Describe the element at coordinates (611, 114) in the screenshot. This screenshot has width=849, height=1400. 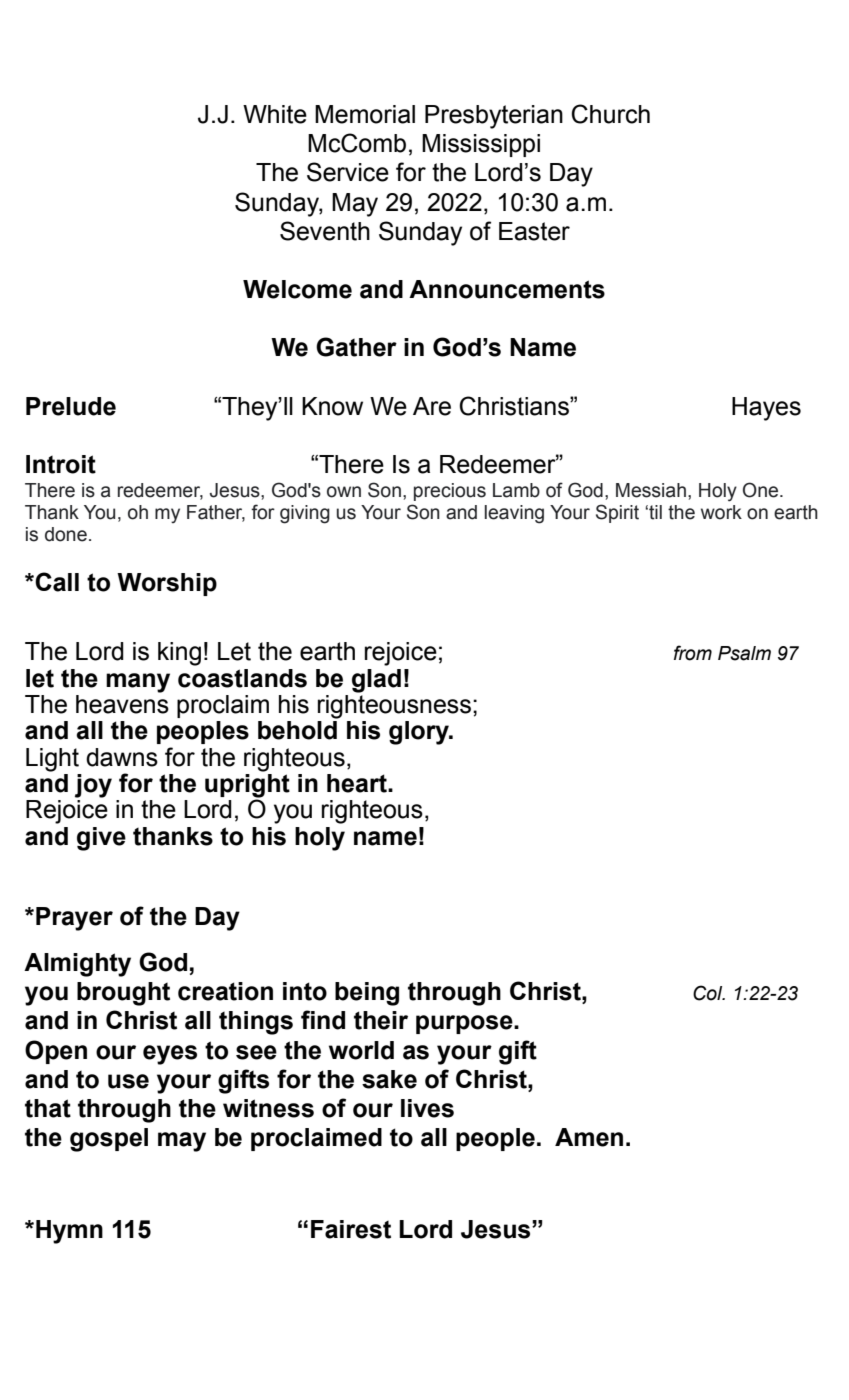
I see `Church` at that location.
